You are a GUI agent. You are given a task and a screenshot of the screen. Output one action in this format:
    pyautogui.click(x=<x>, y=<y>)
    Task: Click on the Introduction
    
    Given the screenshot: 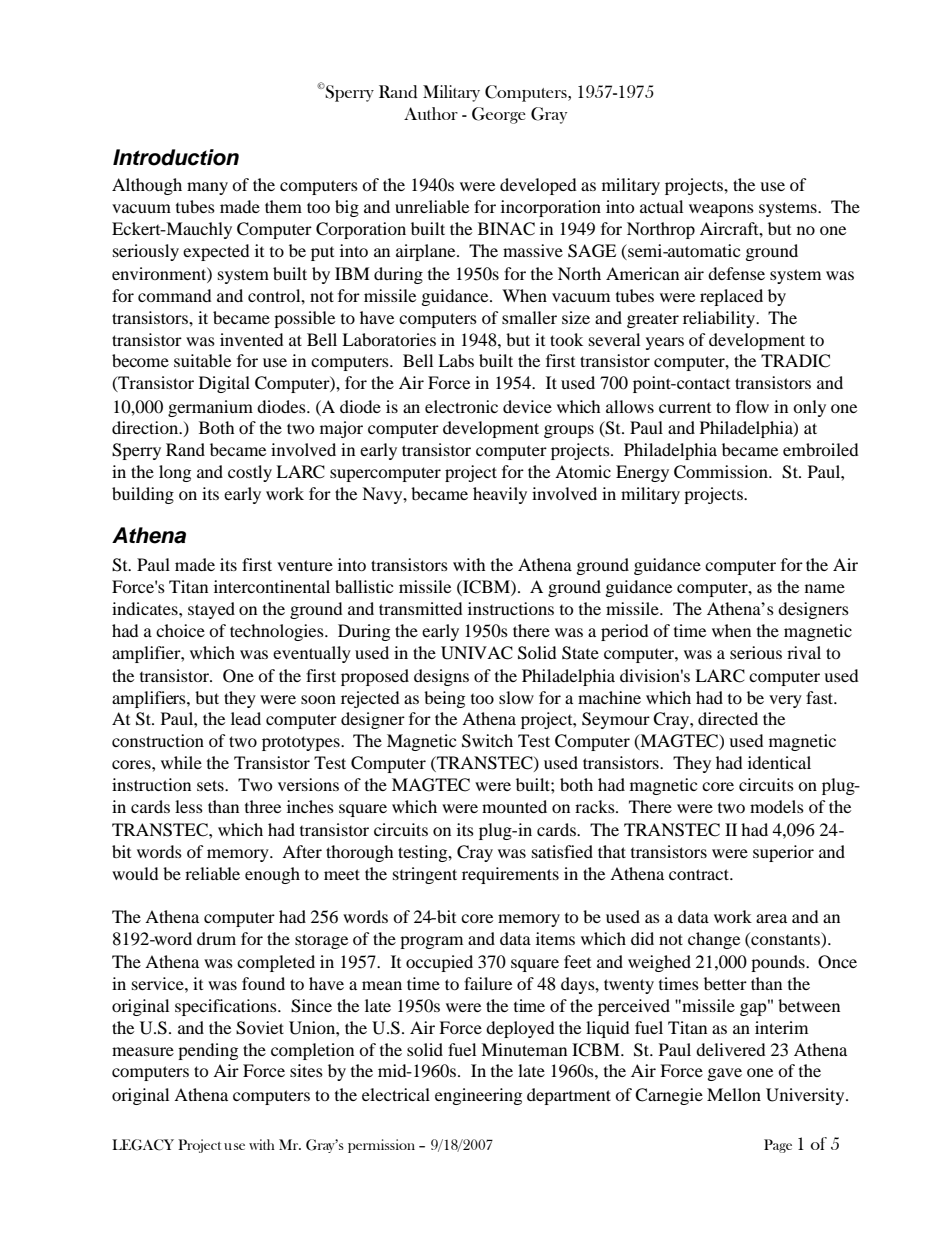 What is the action you would take?
    pyautogui.click(x=176, y=157)
